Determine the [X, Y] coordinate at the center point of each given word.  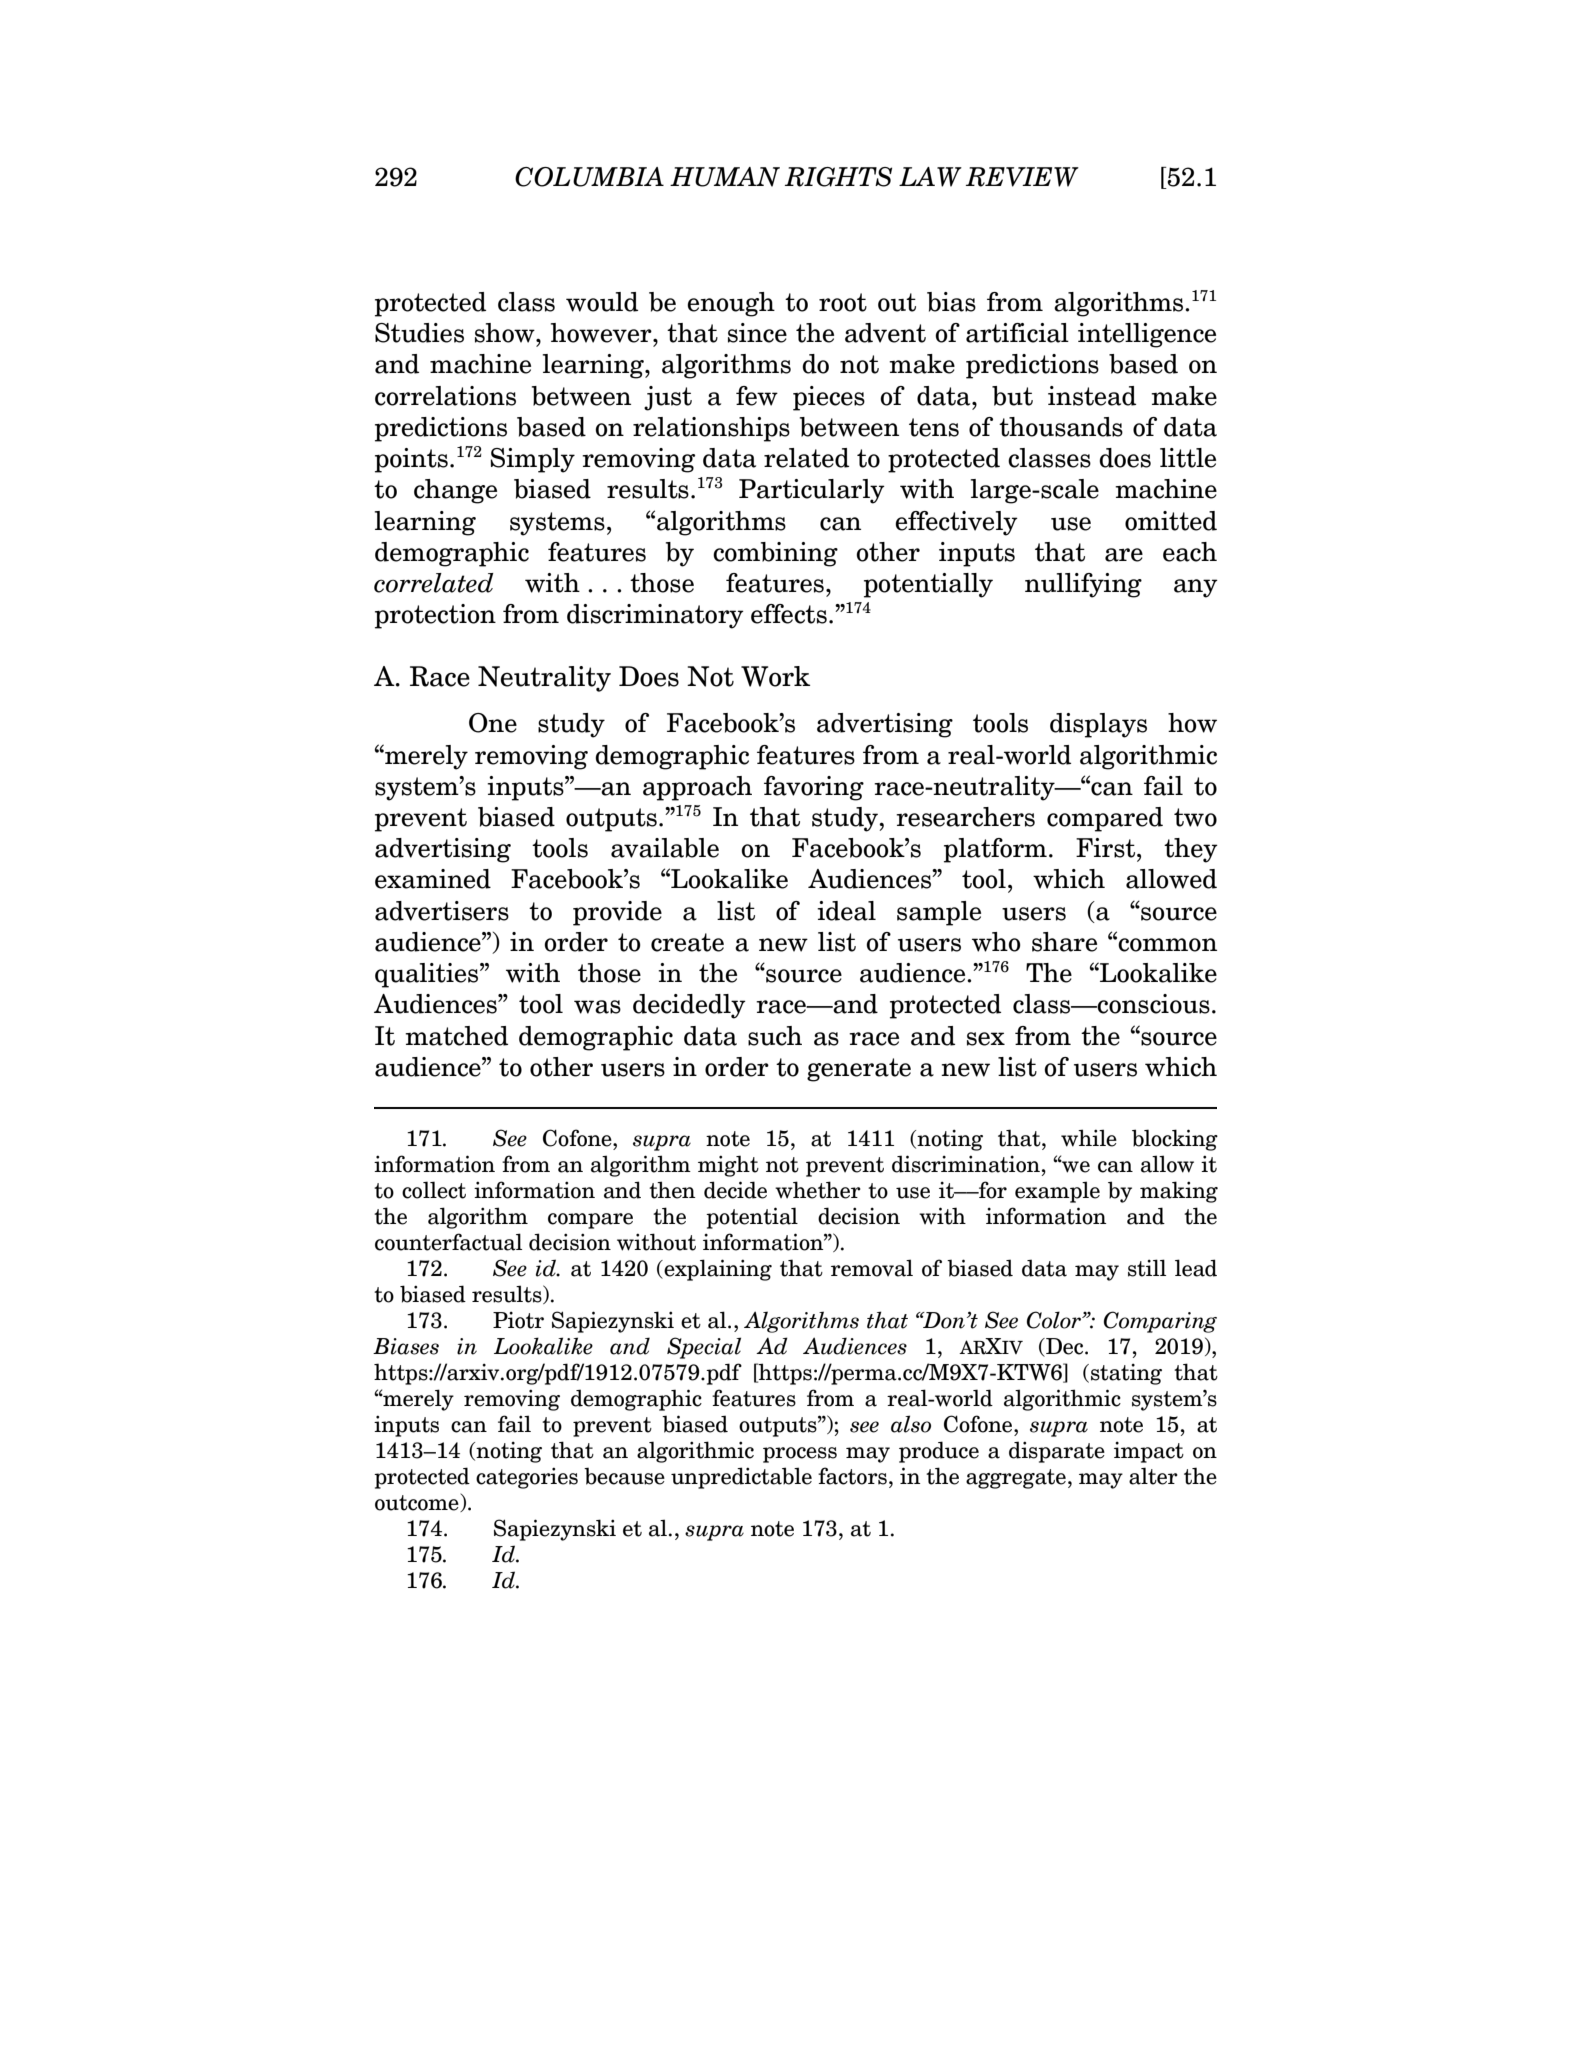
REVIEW [1022, 177]
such [775, 1036]
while [1089, 1138]
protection [435, 616]
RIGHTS [838, 177]
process [800, 1455]
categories [527, 1478]
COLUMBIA [589, 177]
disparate [1057, 1452]
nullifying [1083, 585]
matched [456, 1036]
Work [775, 676]
